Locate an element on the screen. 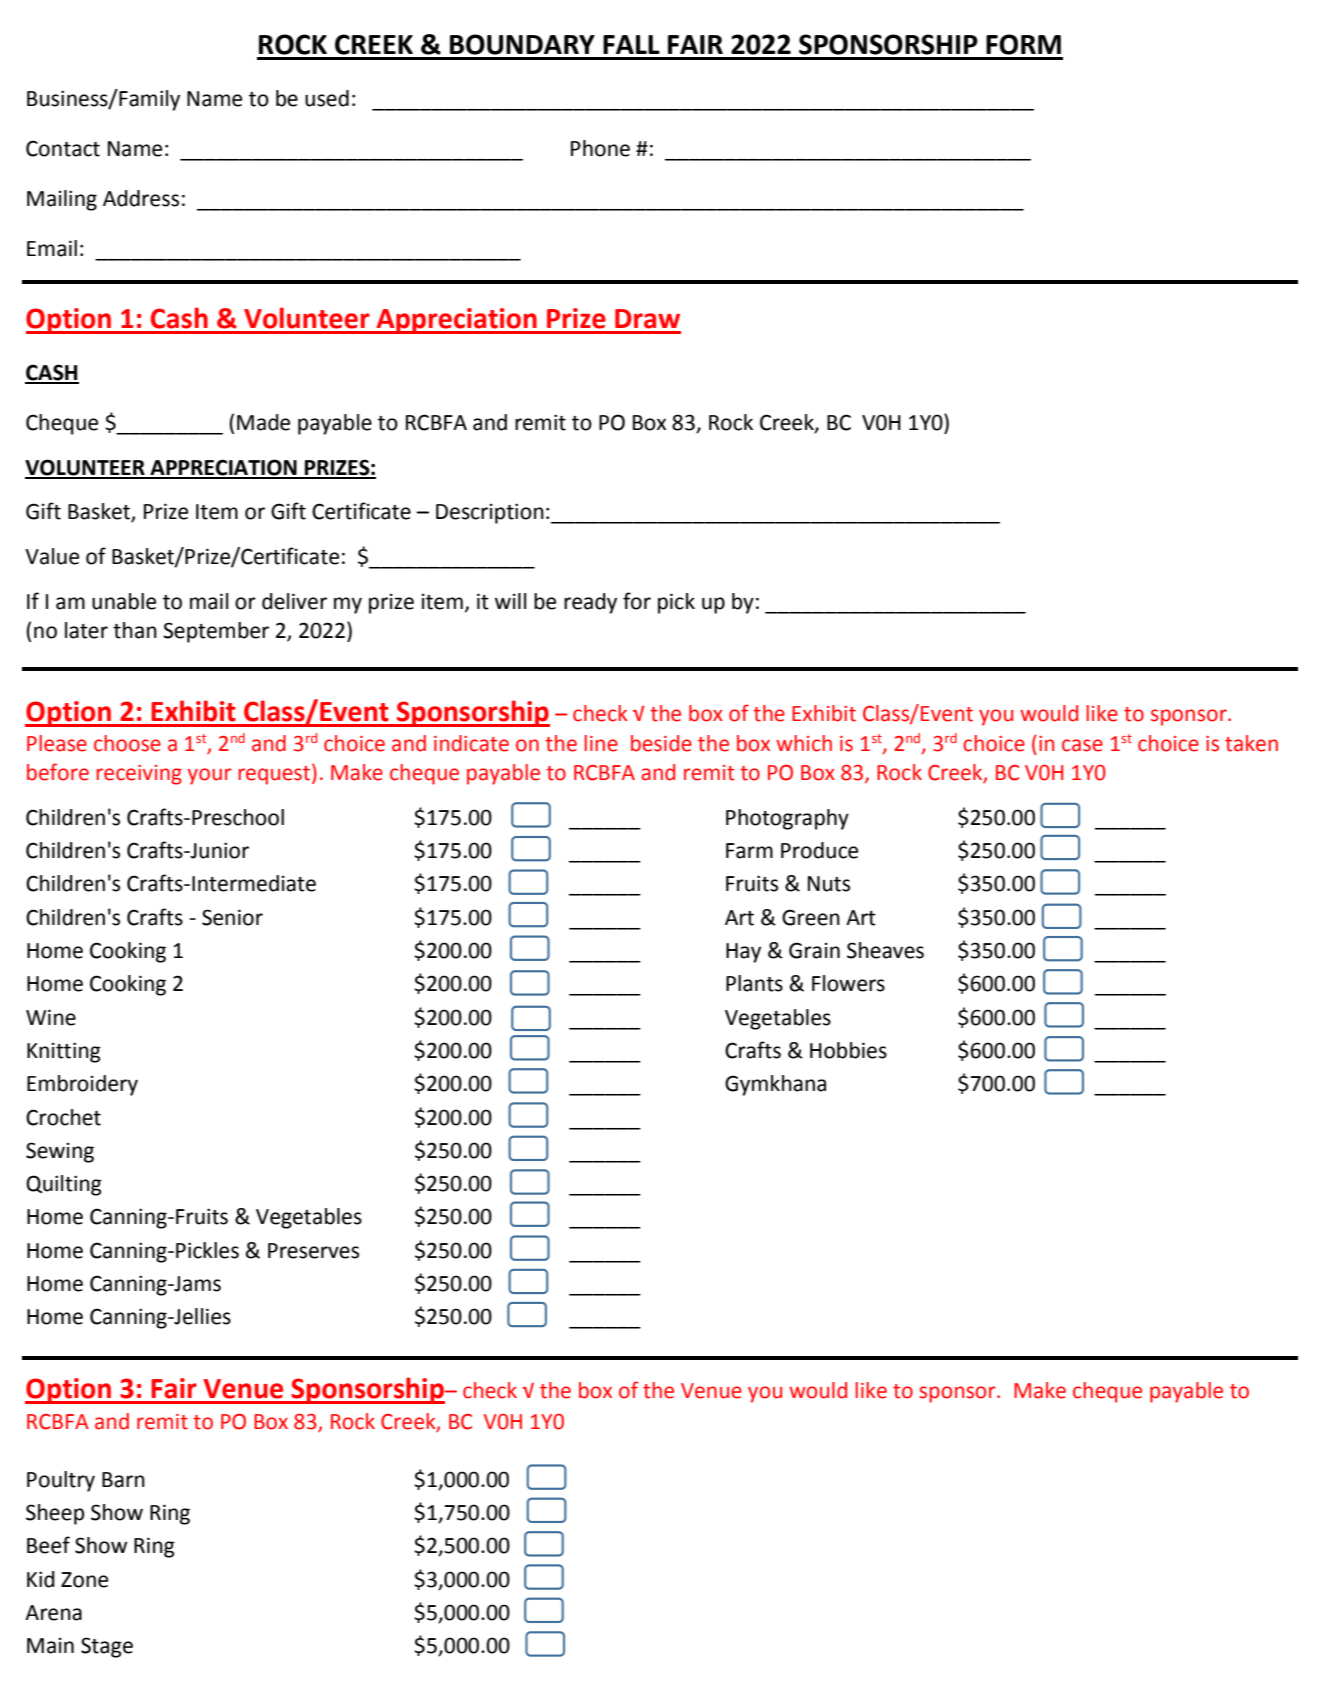 The width and height of the screenshot is (1320, 1708). Phone is located at coordinates (600, 148).
